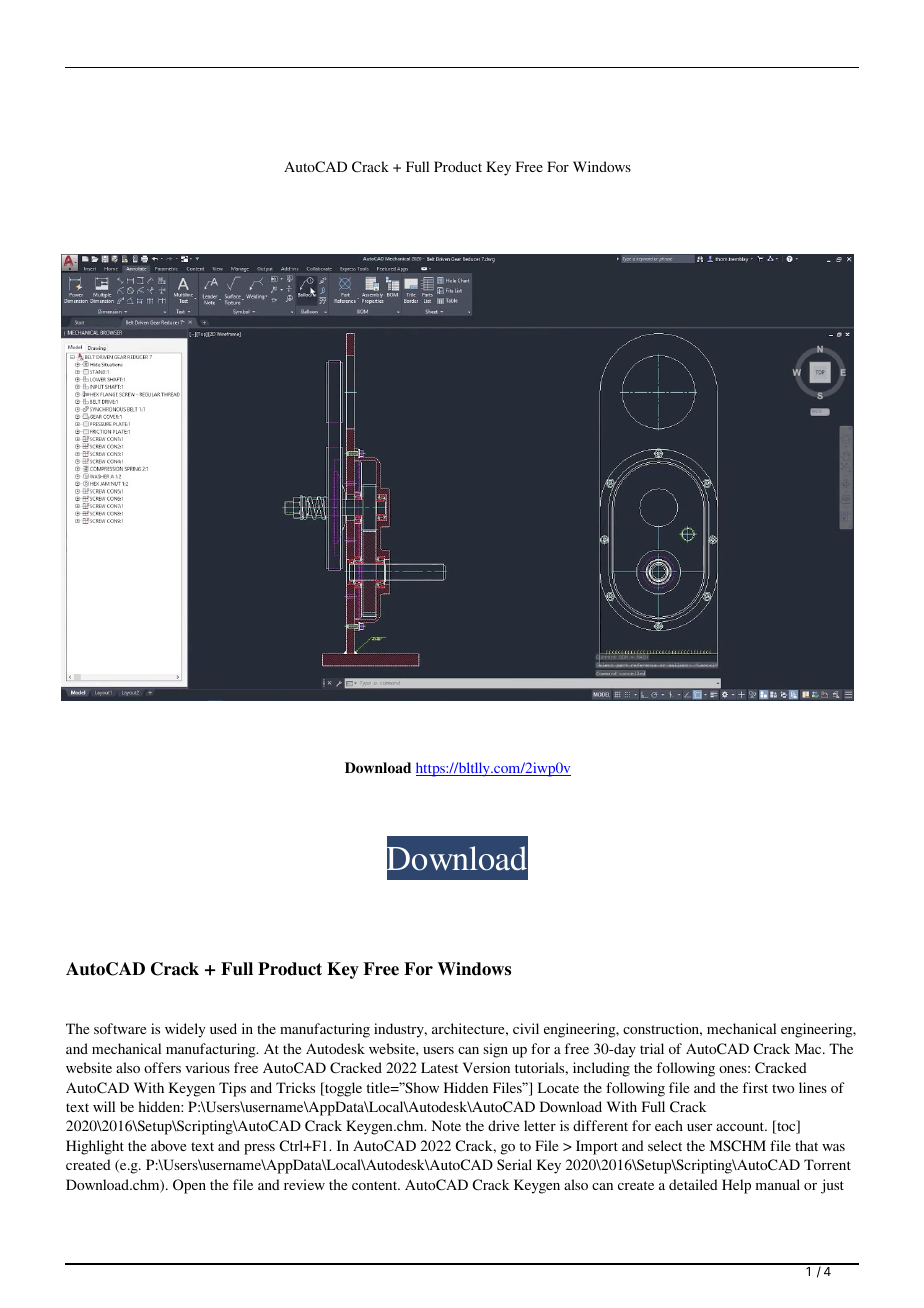 This screenshot has width=924, height=1308. I want to click on Import, so click(597, 1147).
